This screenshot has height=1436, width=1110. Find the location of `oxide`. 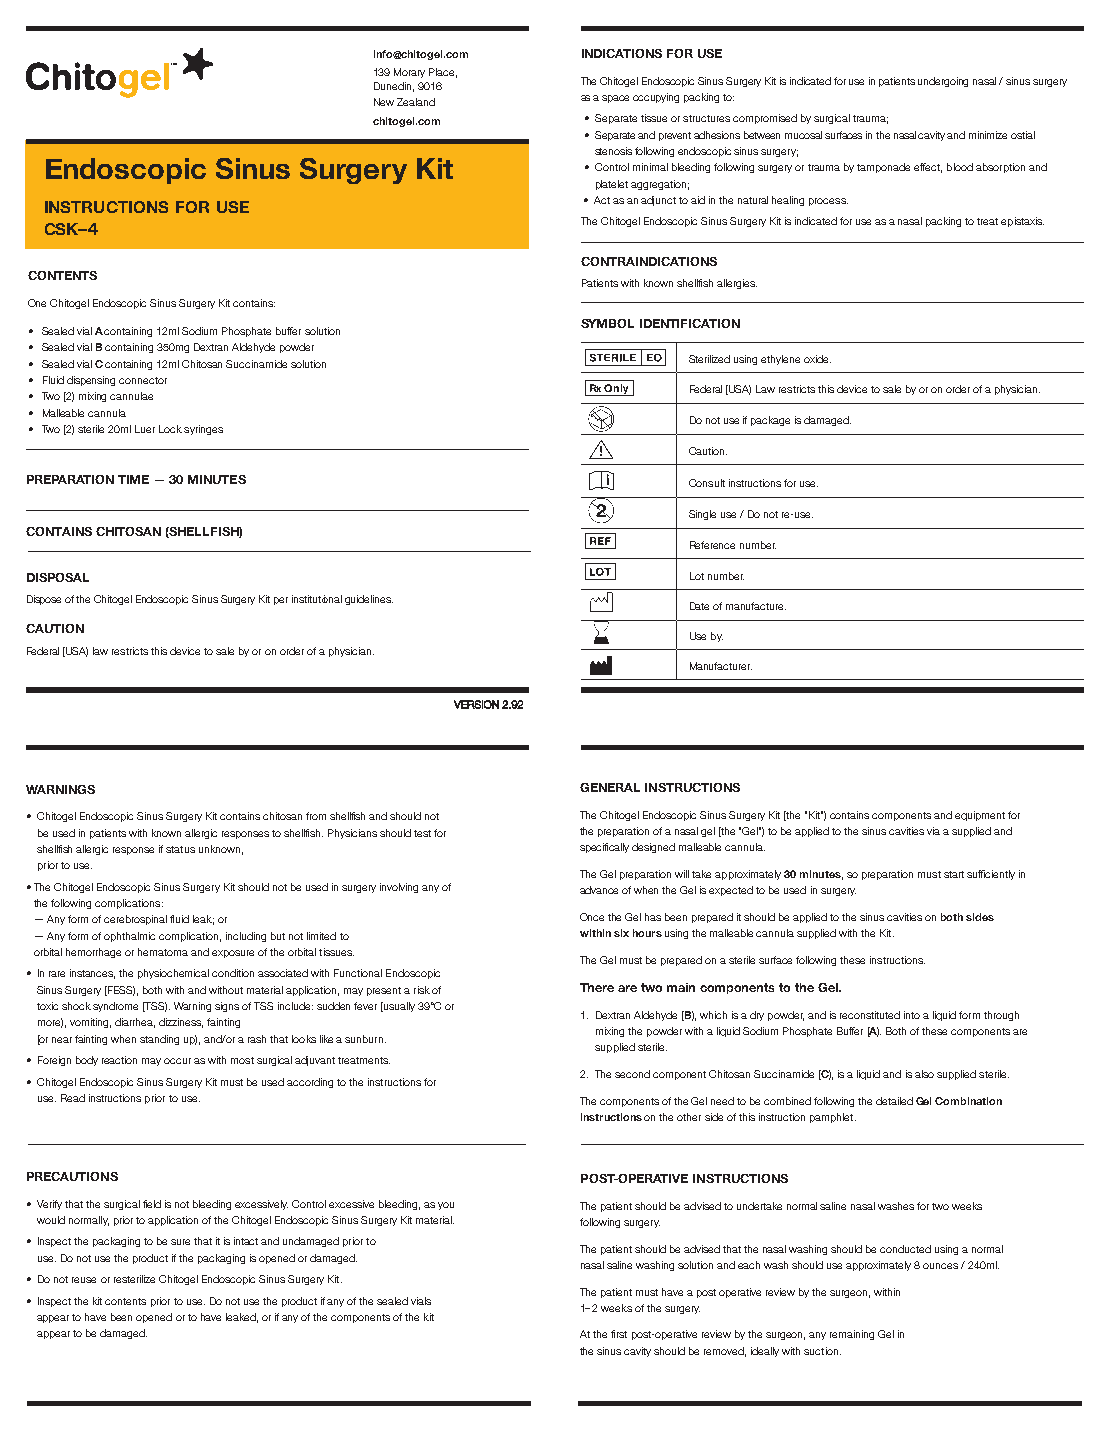

oxide is located at coordinates (817, 359).
